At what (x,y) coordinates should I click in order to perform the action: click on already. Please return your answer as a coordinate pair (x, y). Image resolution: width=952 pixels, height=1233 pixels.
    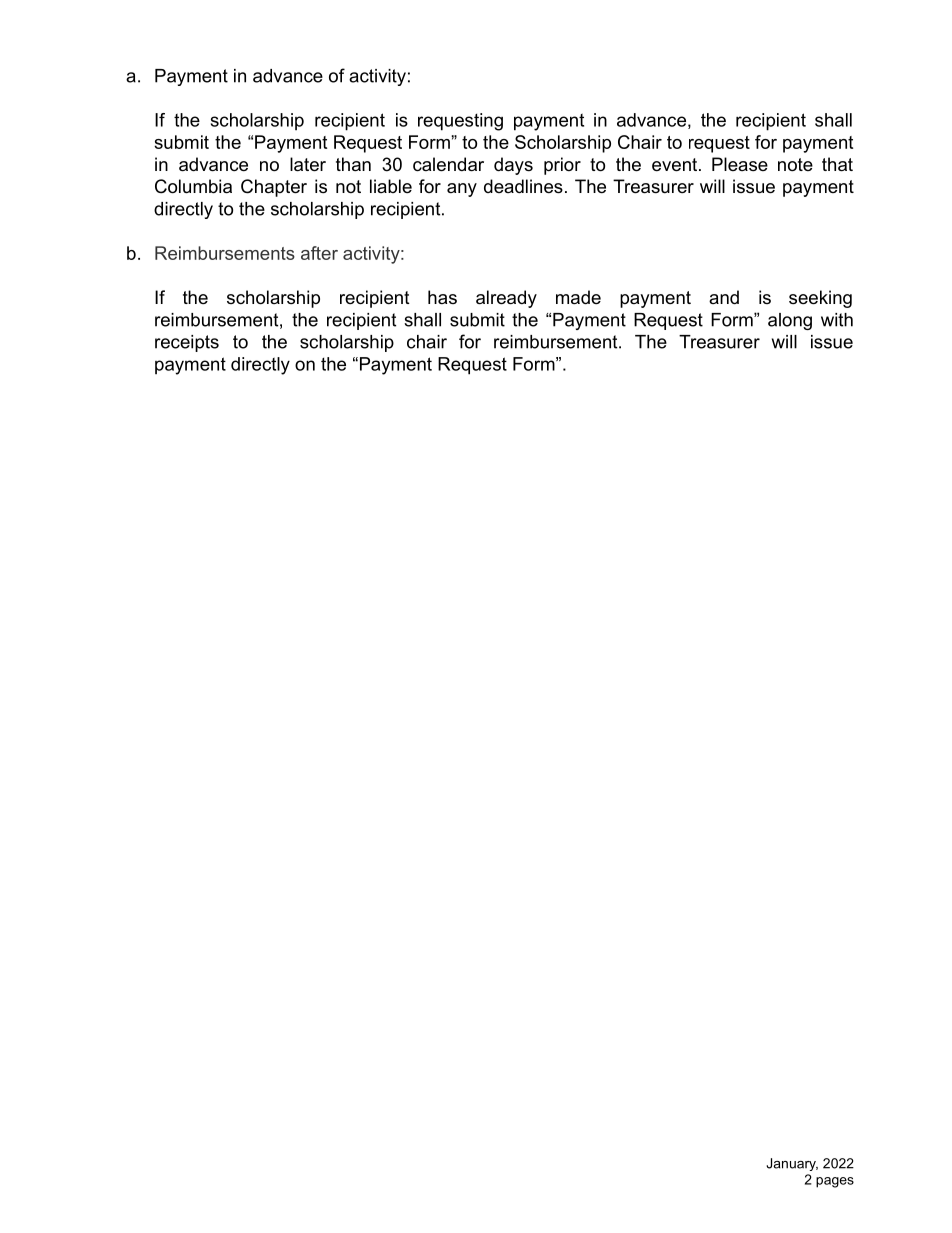
    Looking at the image, I should click on (506, 299).
